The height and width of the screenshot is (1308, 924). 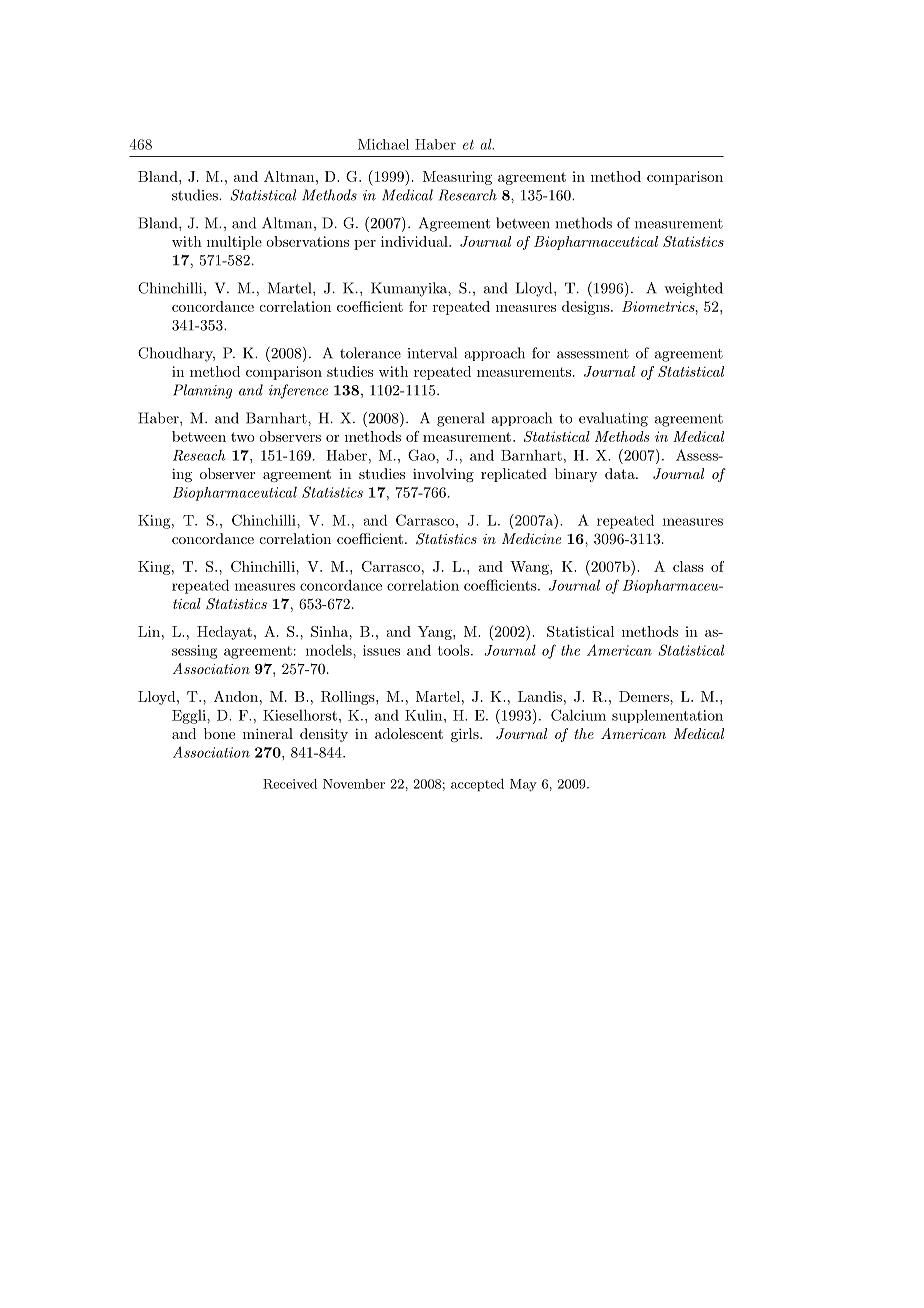 What do you see at coordinates (587, 308) in the screenshot?
I see `designs` at bounding box center [587, 308].
